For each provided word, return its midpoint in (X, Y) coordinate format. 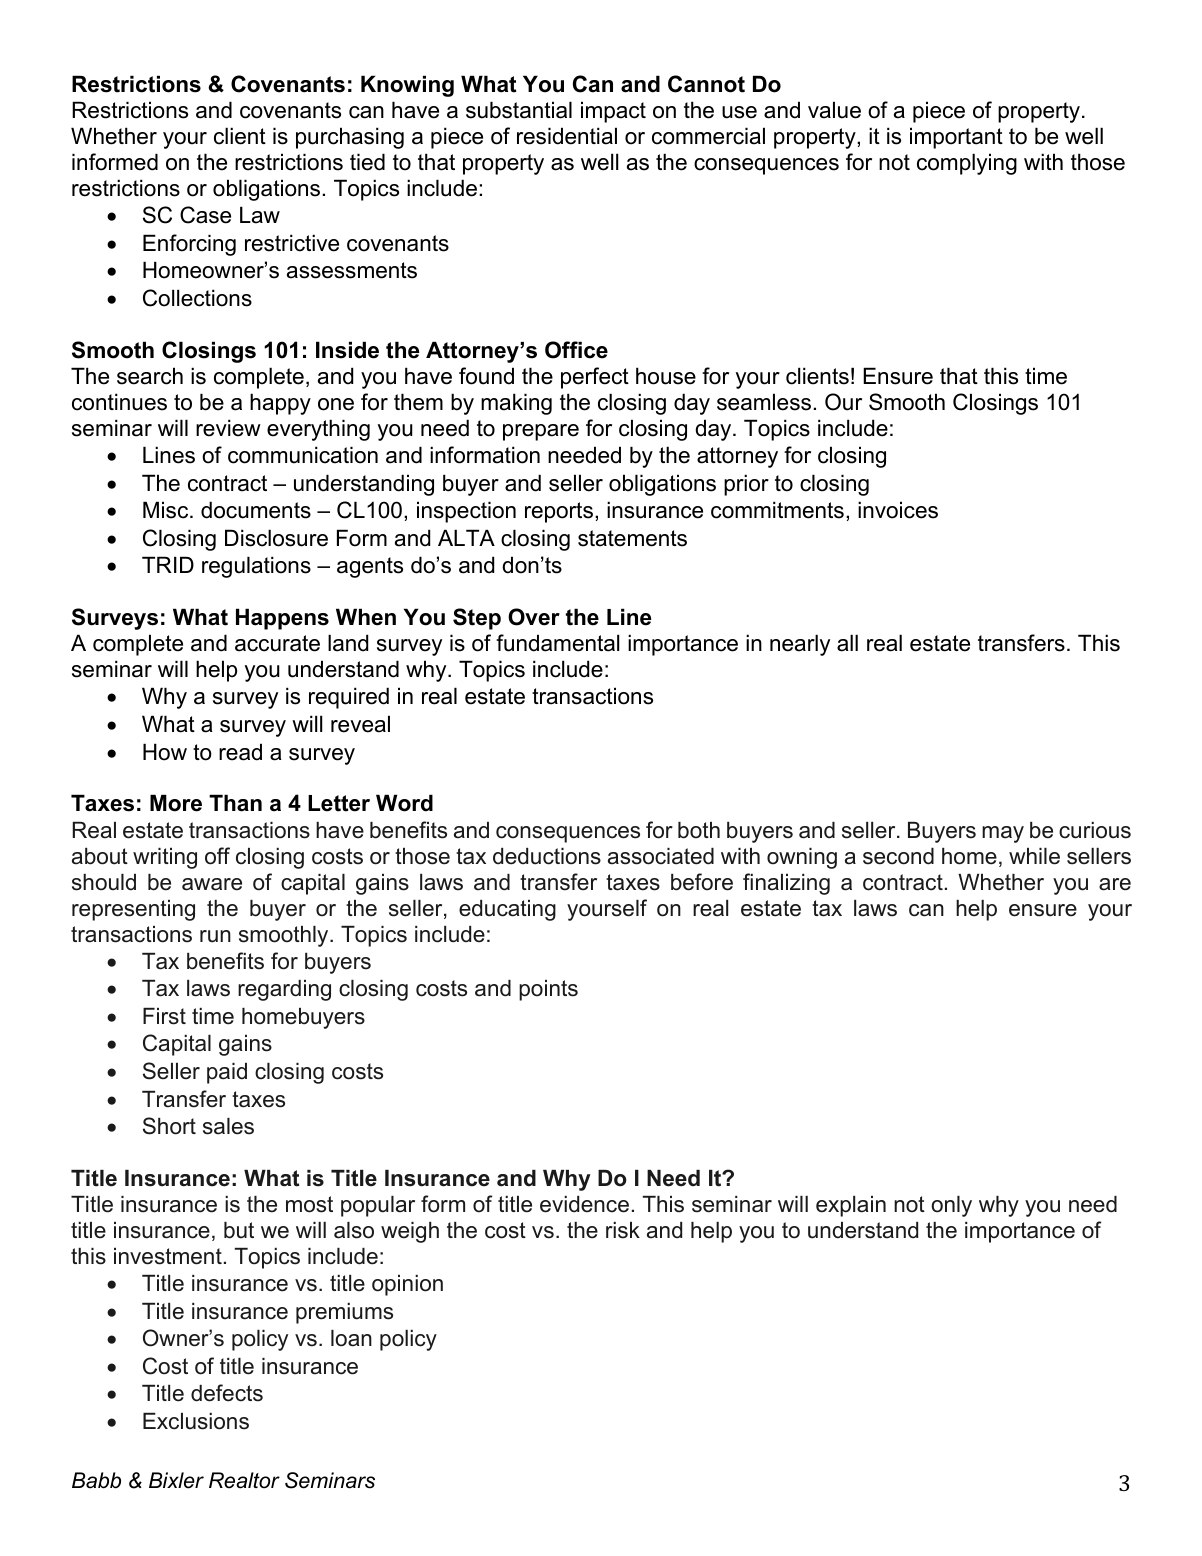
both (699, 830)
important (956, 138)
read (240, 752)
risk (623, 1230)
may (1003, 834)
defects (227, 1393)
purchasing (350, 138)
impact (613, 112)
